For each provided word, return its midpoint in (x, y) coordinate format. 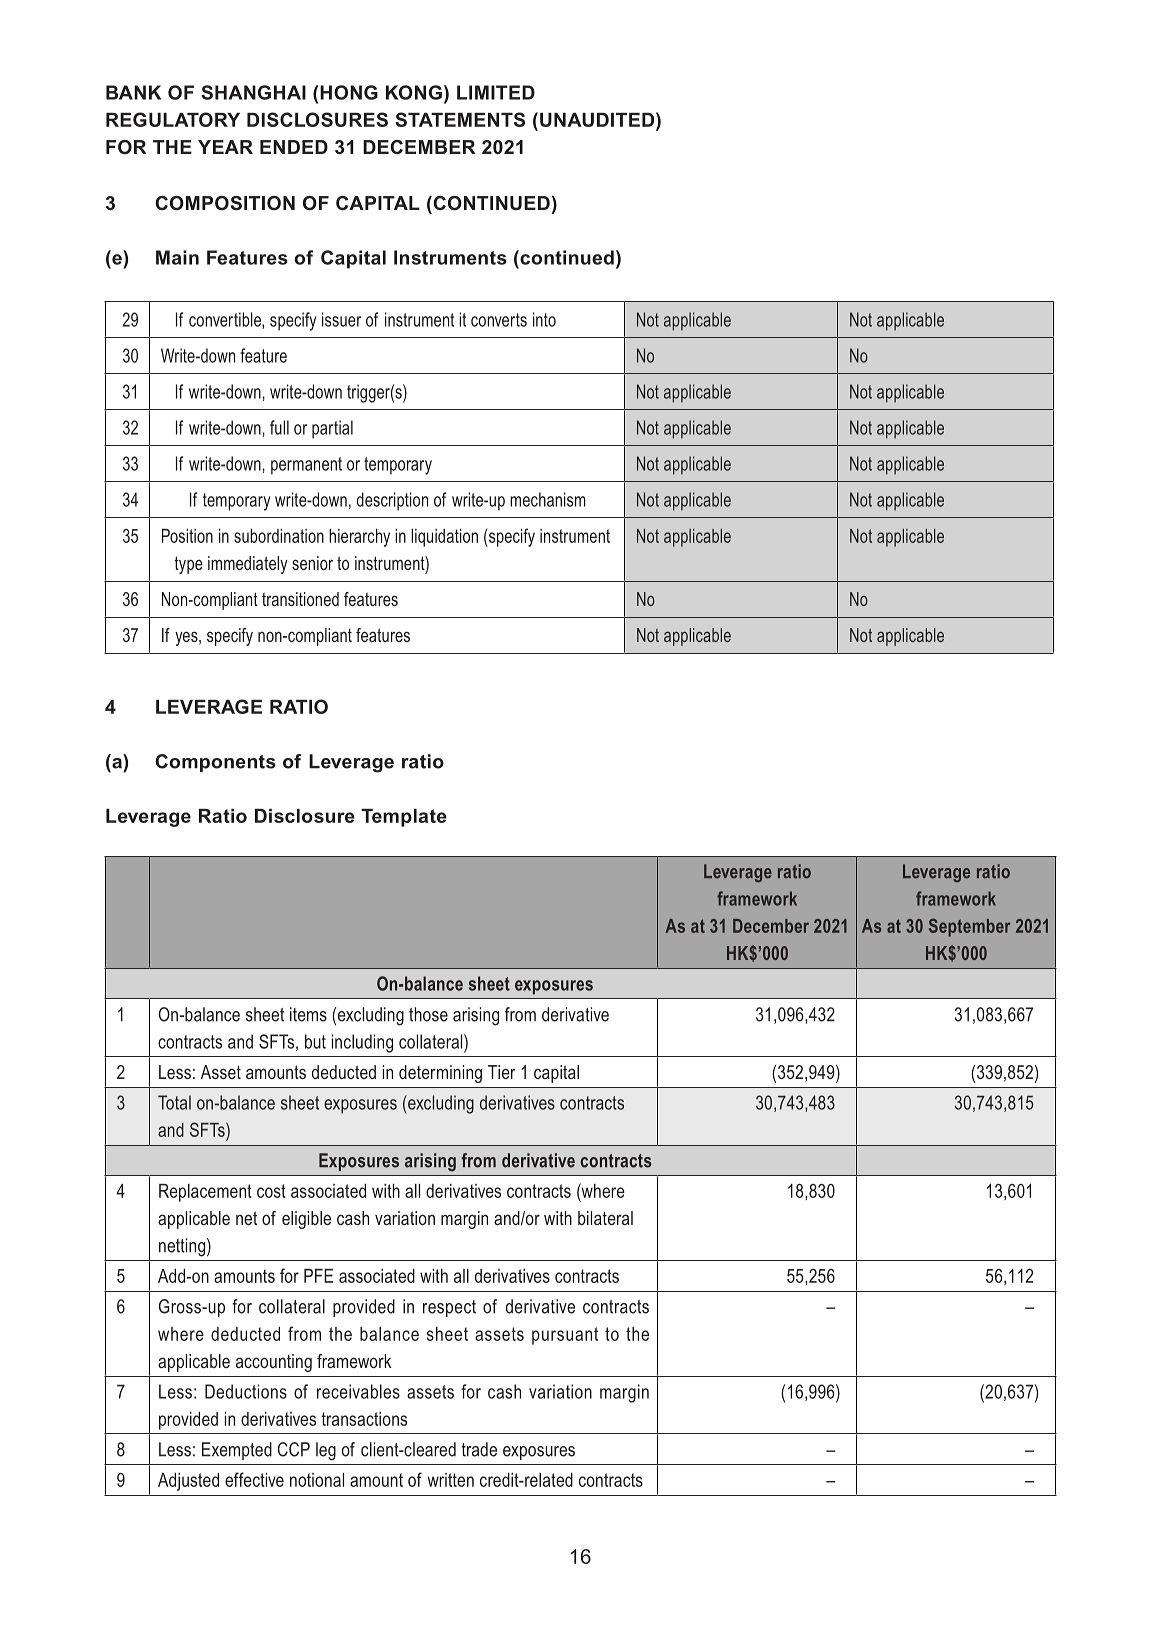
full (279, 427)
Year (225, 147)
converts (499, 320)
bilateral (605, 1218)
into (544, 319)
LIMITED (496, 92)
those (428, 1014)
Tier (502, 1072)
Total (174, 1102)
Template (404, 818)
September (970, 927)
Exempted (237, 1451)
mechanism (548, 499)
